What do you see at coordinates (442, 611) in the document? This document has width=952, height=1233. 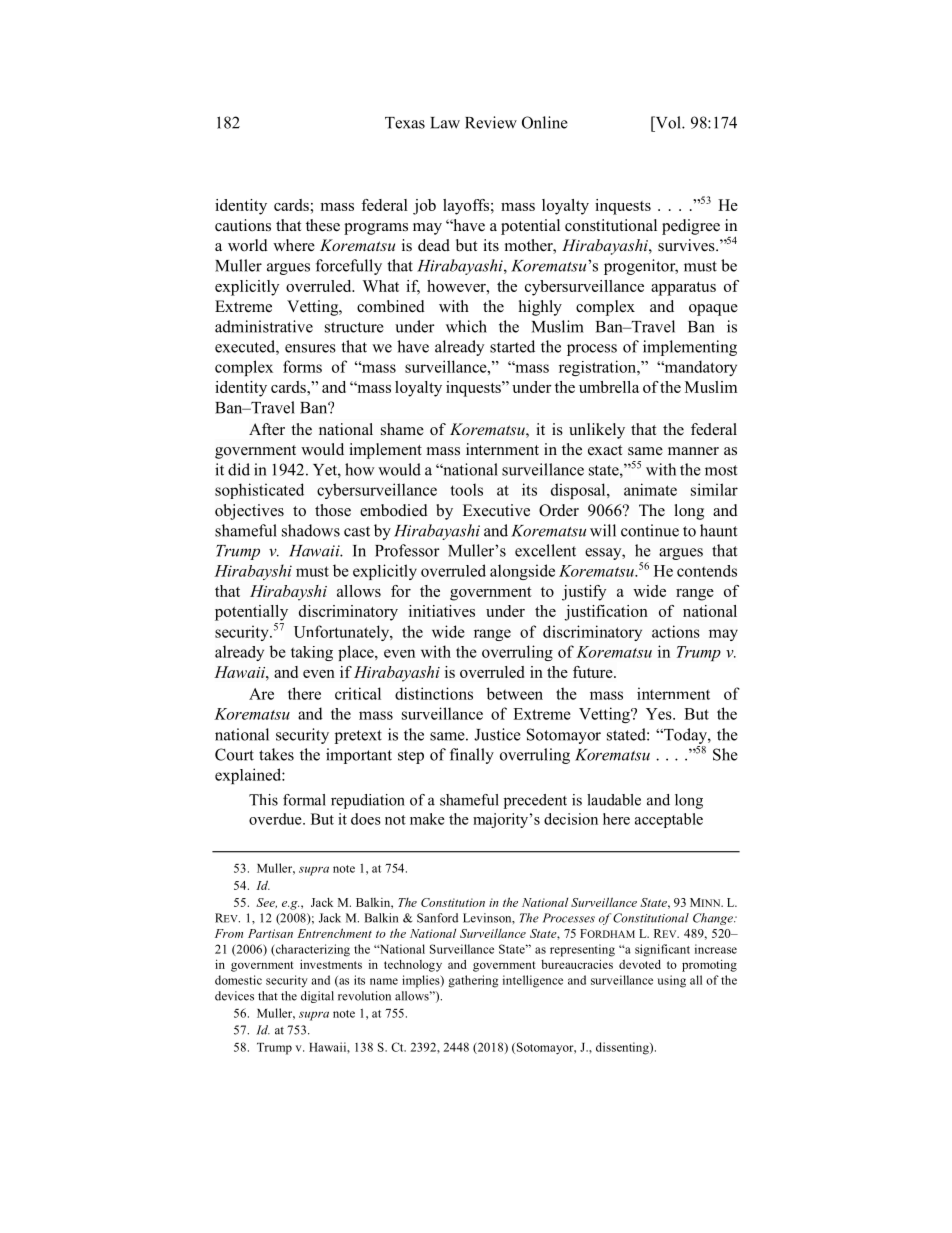 I see `initiatives` at bounding box center [442, 611].
